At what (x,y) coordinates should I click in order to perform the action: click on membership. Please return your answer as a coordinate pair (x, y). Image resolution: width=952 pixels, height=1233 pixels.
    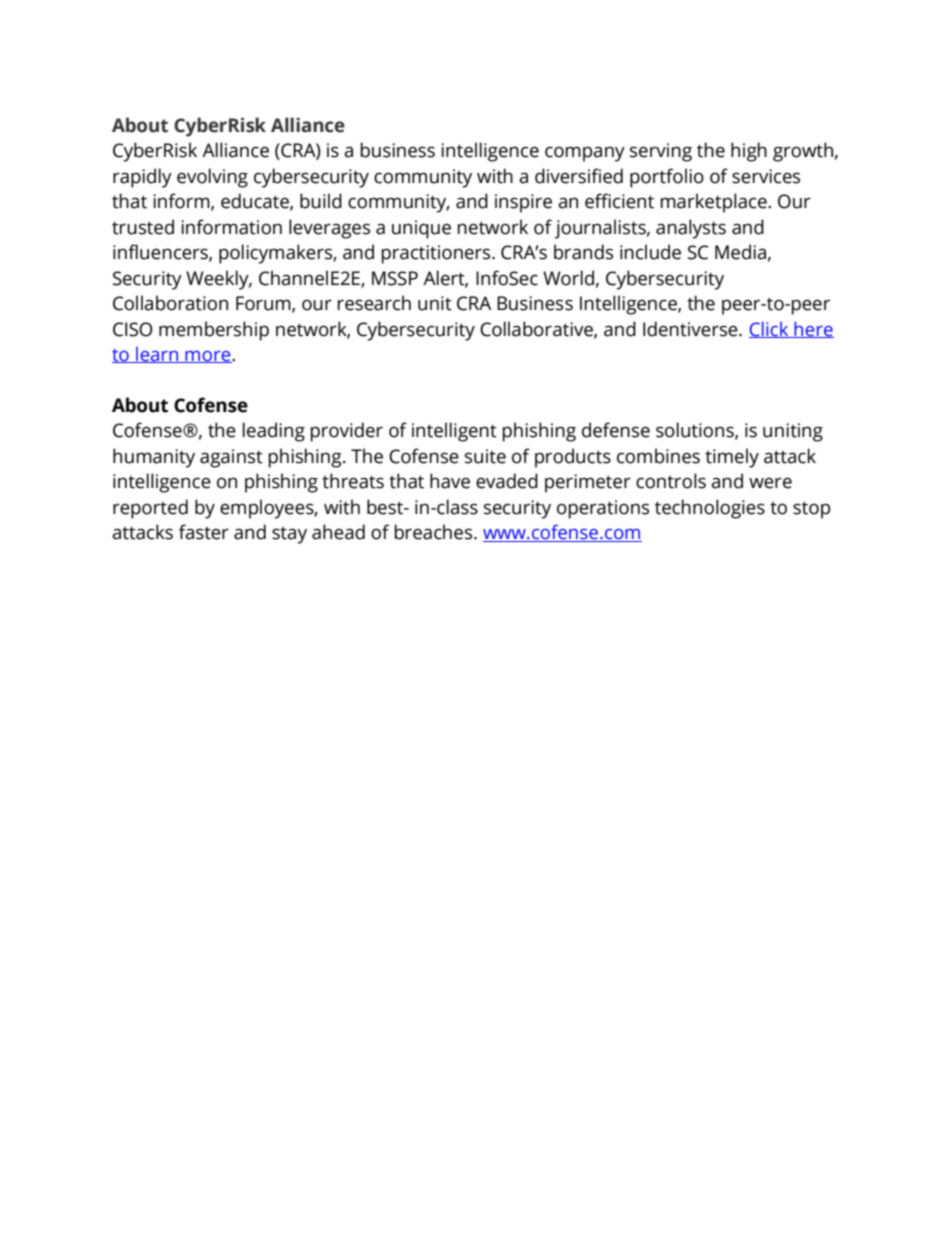
    Looking at the image, I should click on (214, 331).
